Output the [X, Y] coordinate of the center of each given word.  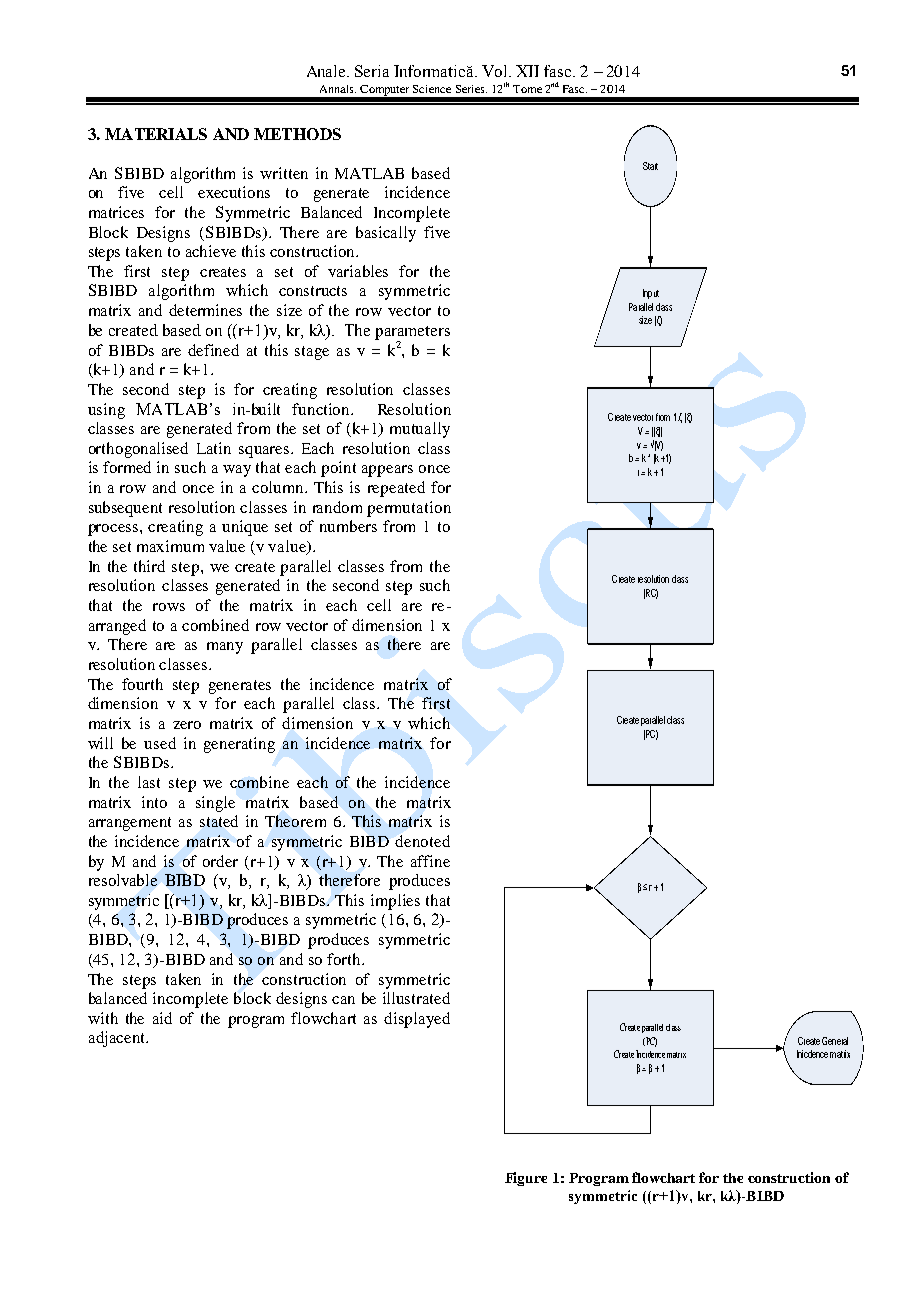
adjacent [118, 1039]
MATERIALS [156, 134]
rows [169, 607]
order [220, 861]
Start [650, 166]
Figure [526, 1179]
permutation [409, 509]
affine [430, 861]
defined [213, 350]
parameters [412, 334]
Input [651, 294]
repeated [396, 489]
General [835, 1041]
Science [432, 89]
